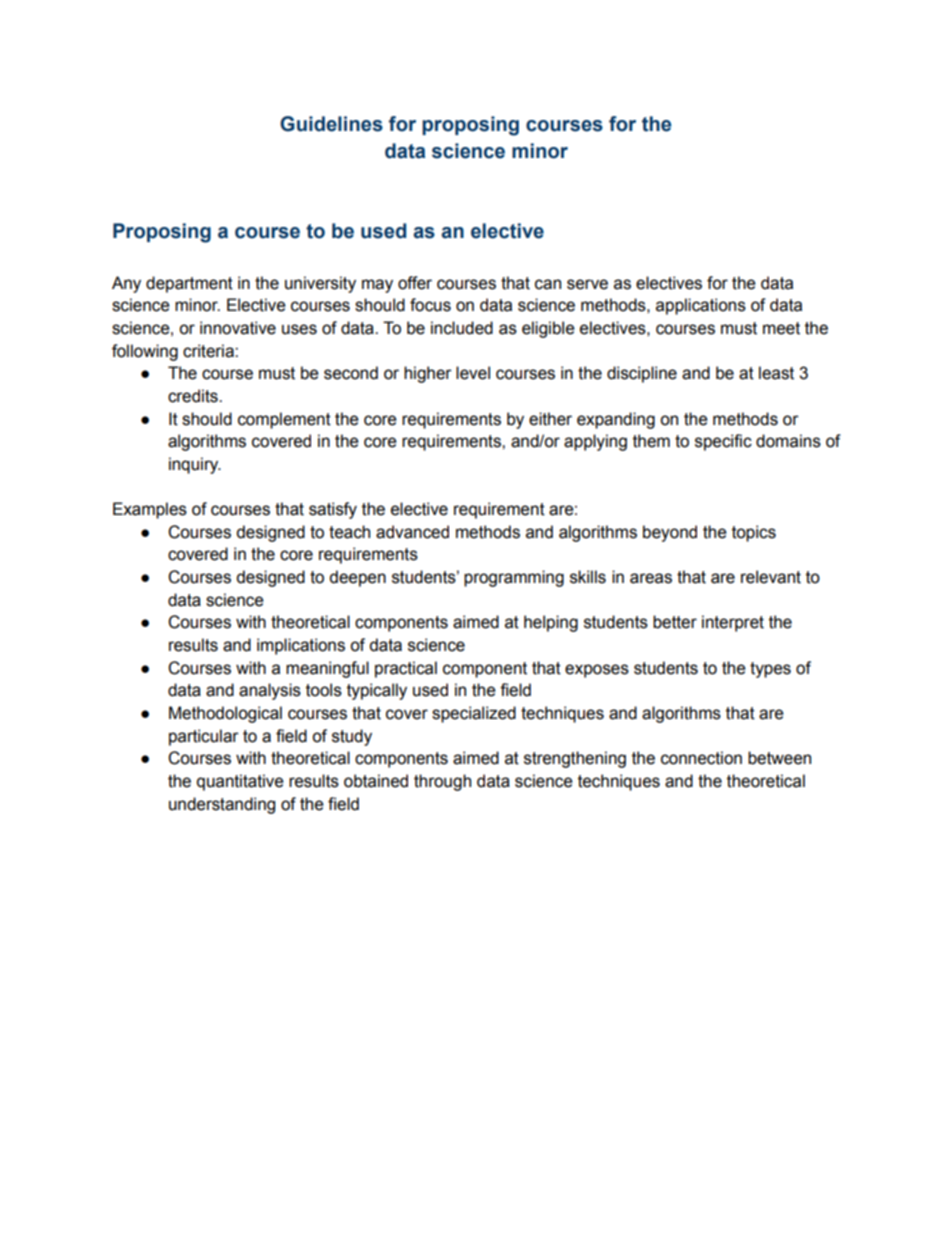 The image size is (952, 1233). I want to click on serve, so click(587, 284).
